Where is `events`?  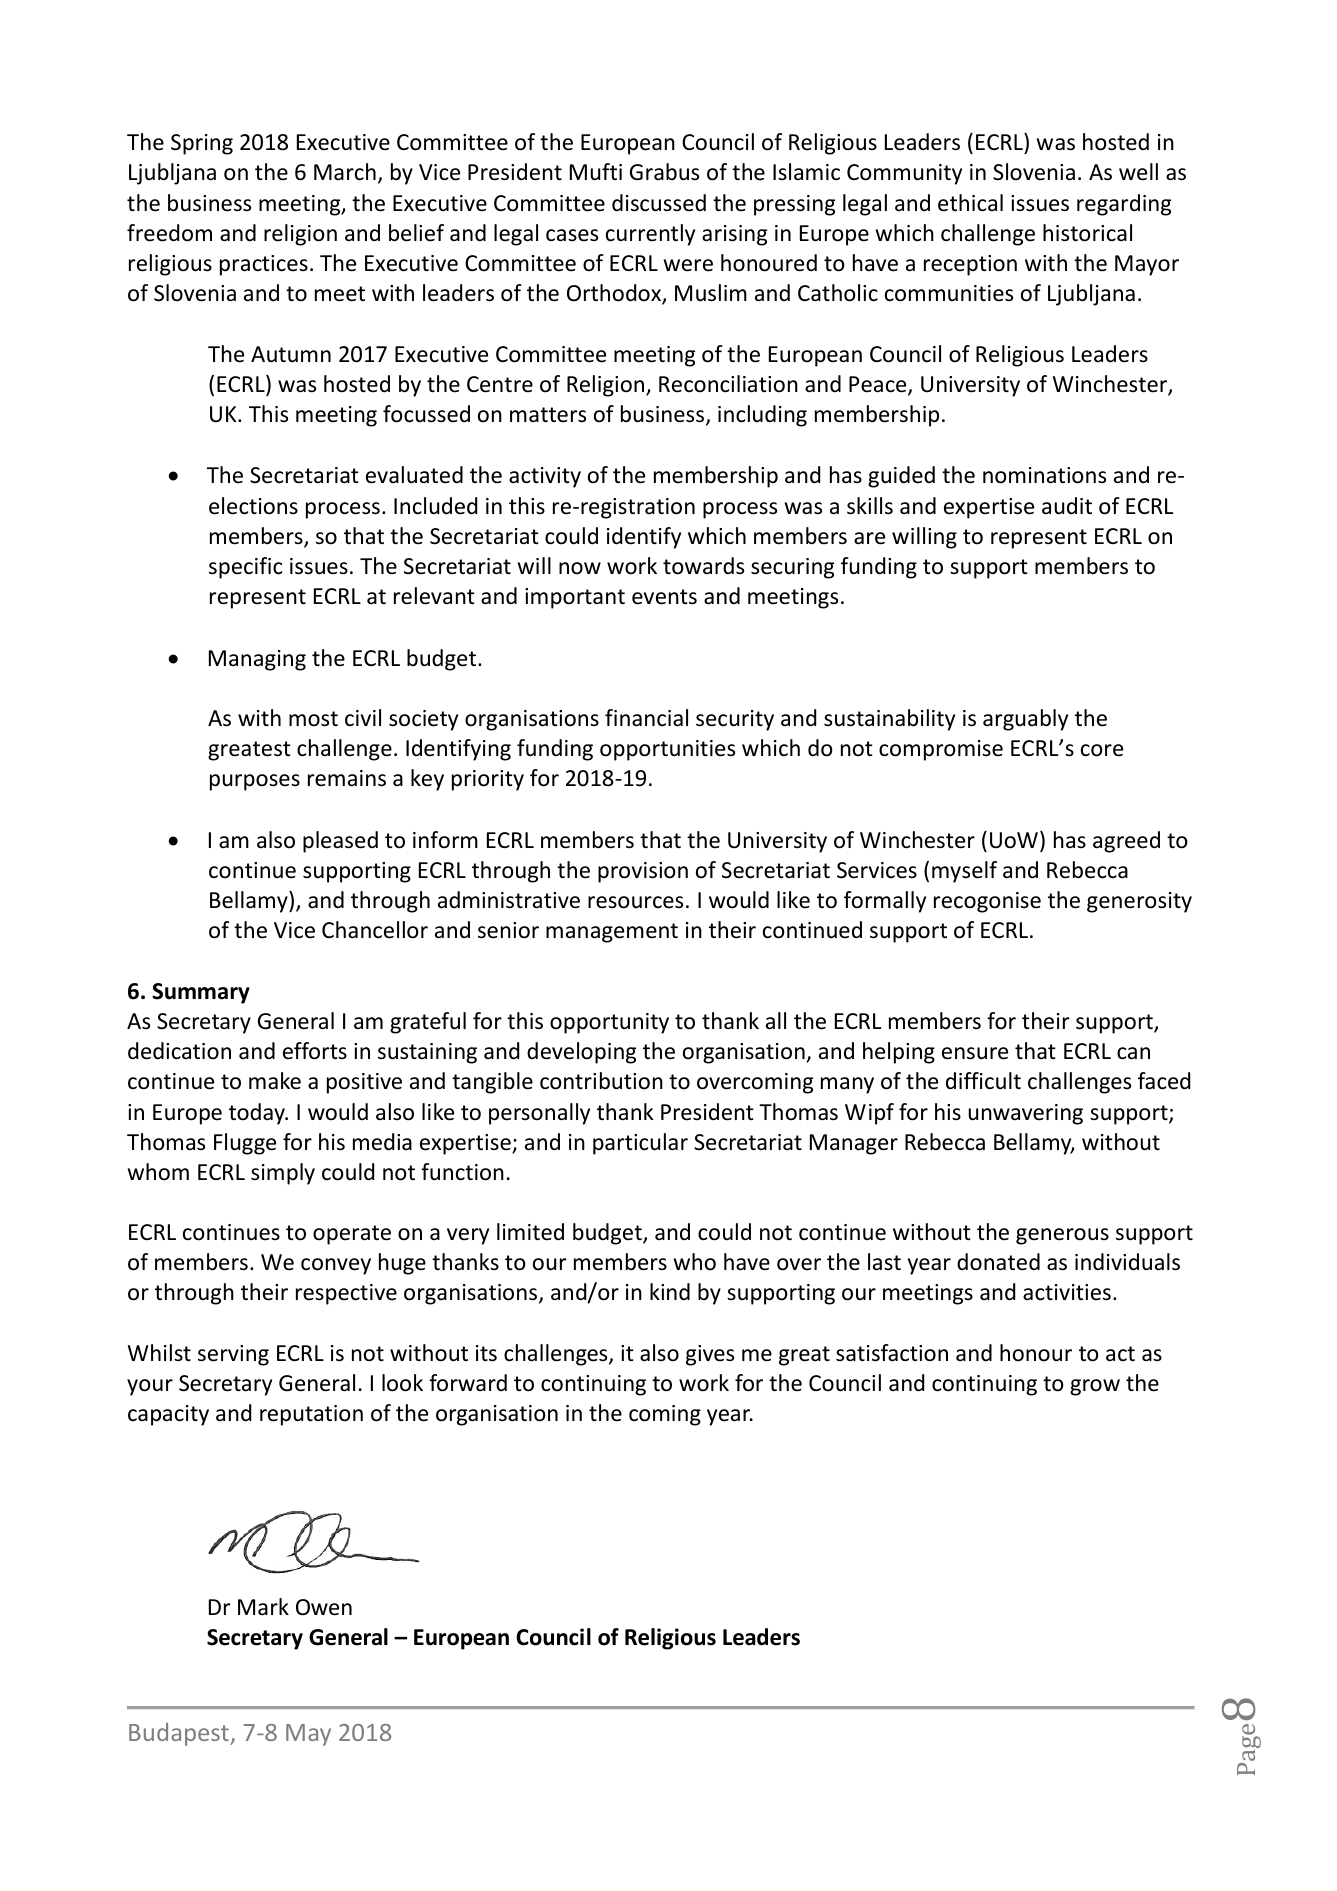 events is located at coordinates (664, 597).
